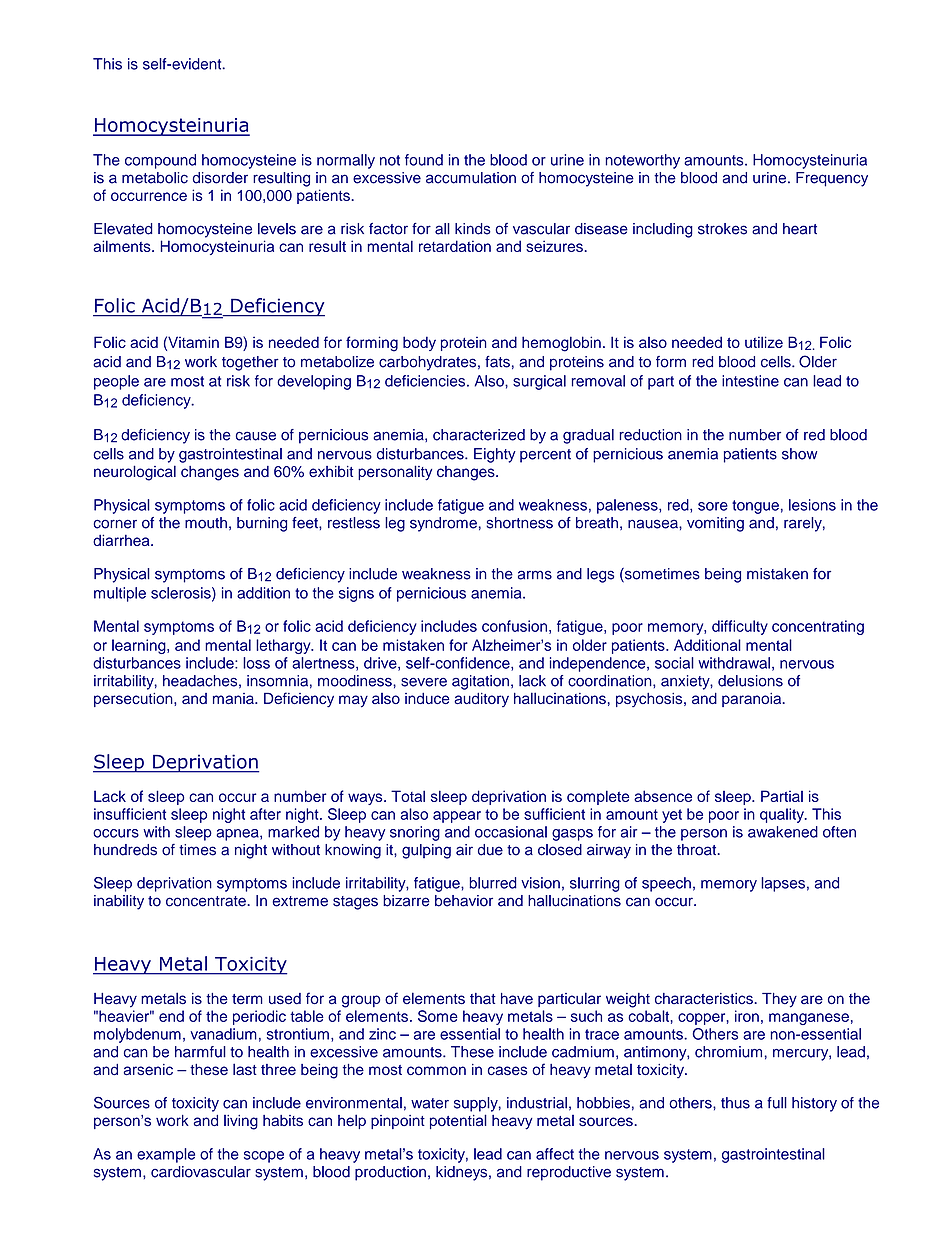  Describe the element at coordinates (755, 507) in the document. I see `tongue` at that location.
